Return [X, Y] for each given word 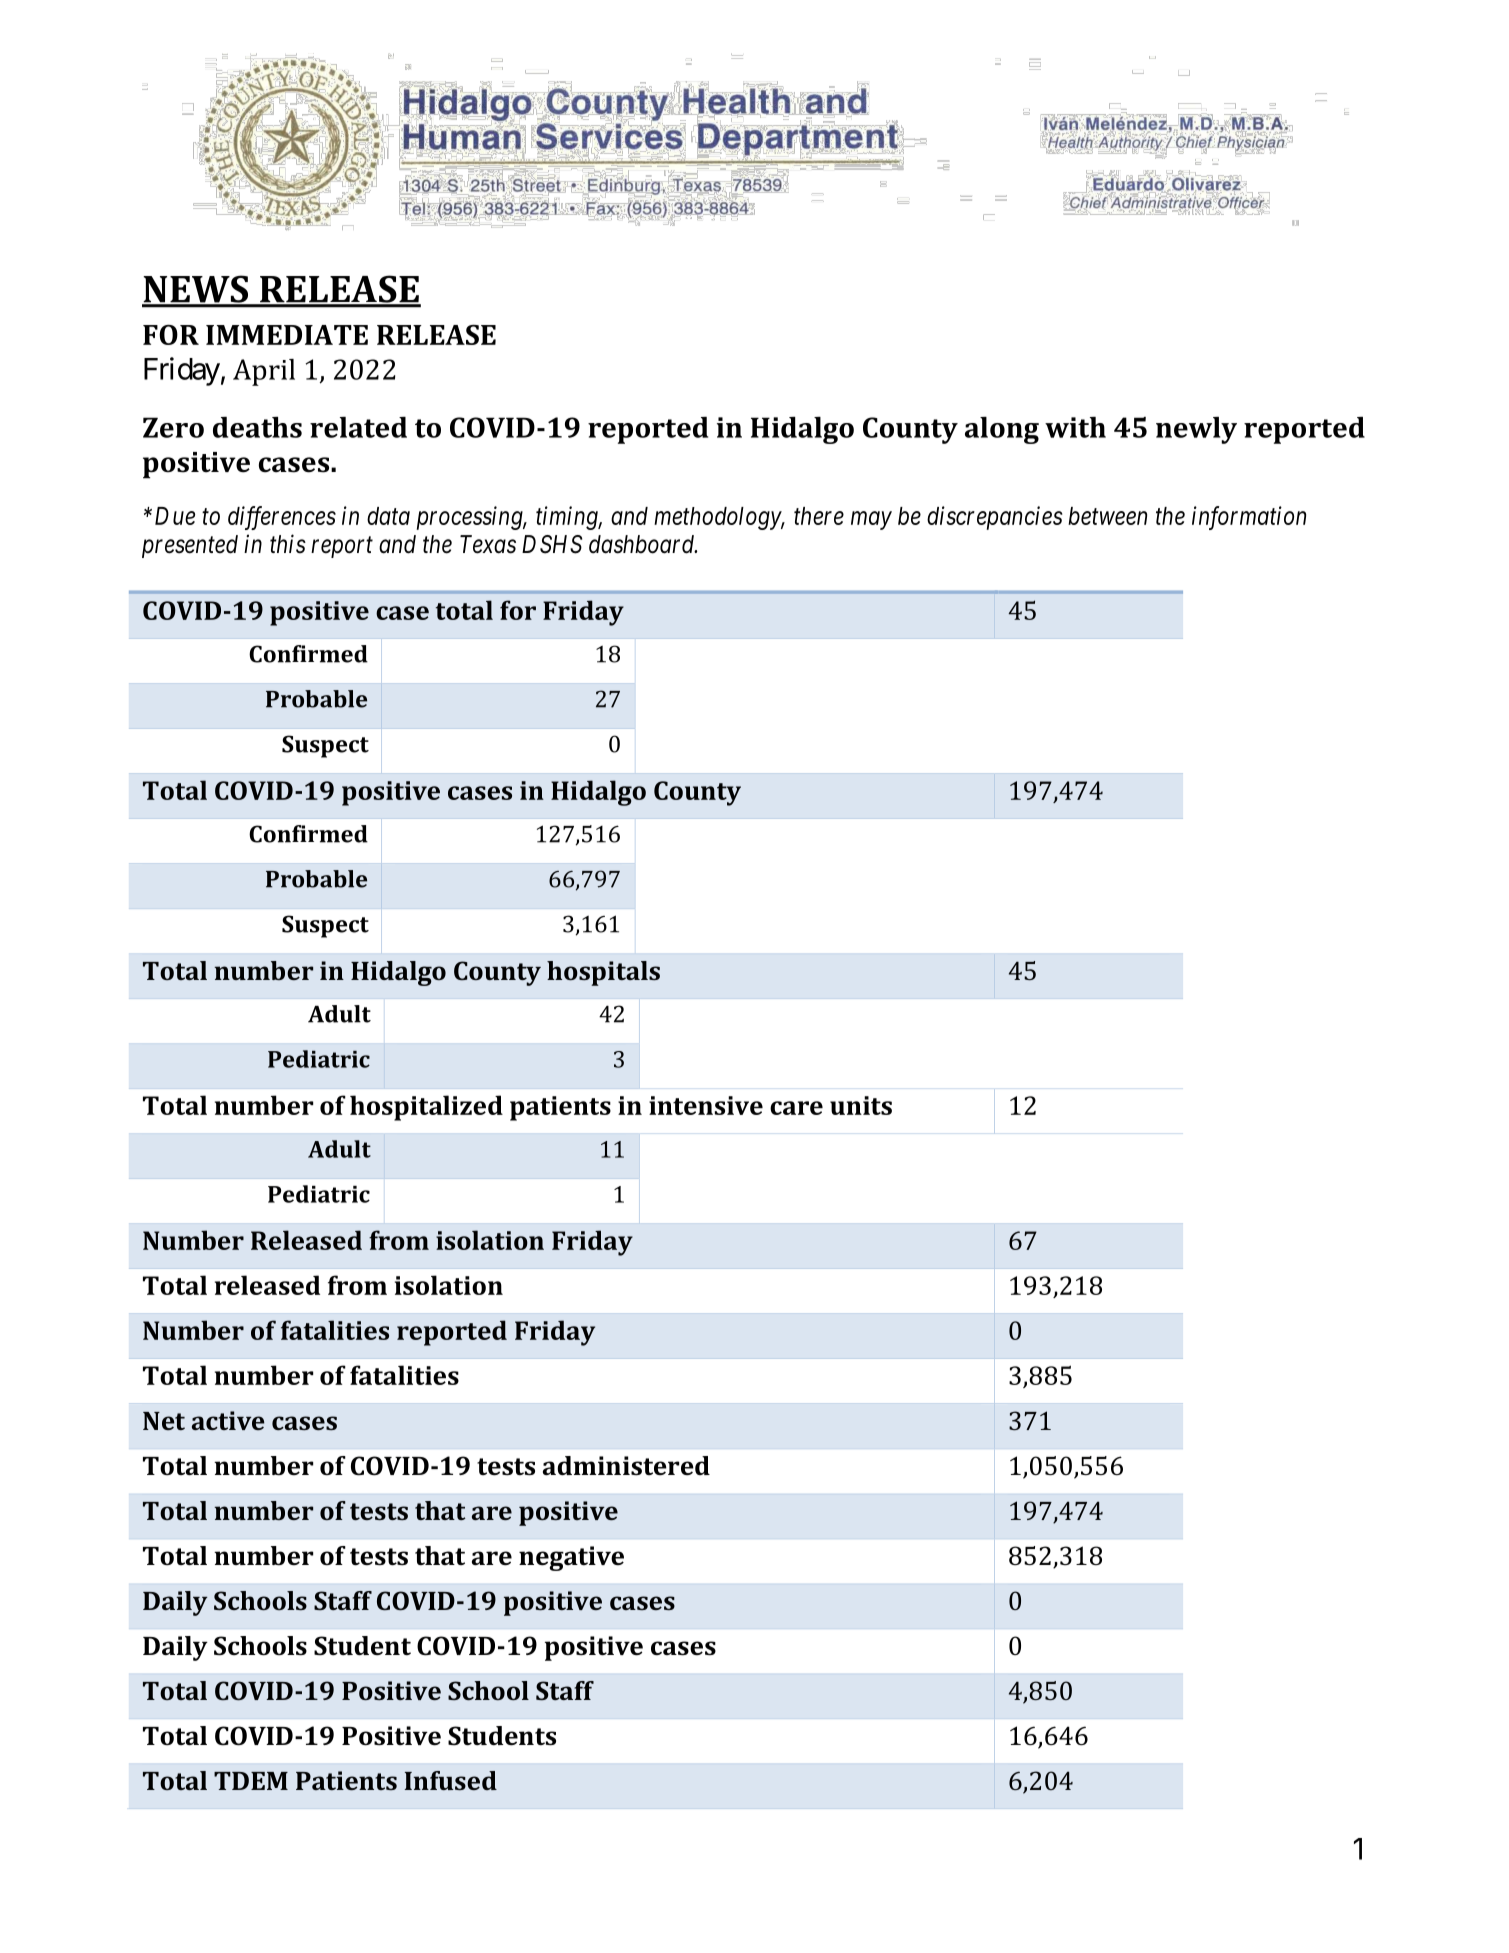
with [1075, 427]
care [796, 1108]
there [819, 516]
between [1107, 516]
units [861, 1105]
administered [626, 1466]
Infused [451, 1780]
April [264, 372]
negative [571, 1558]
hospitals [603, 973]
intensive [706, 1105]
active [228, 1420]
